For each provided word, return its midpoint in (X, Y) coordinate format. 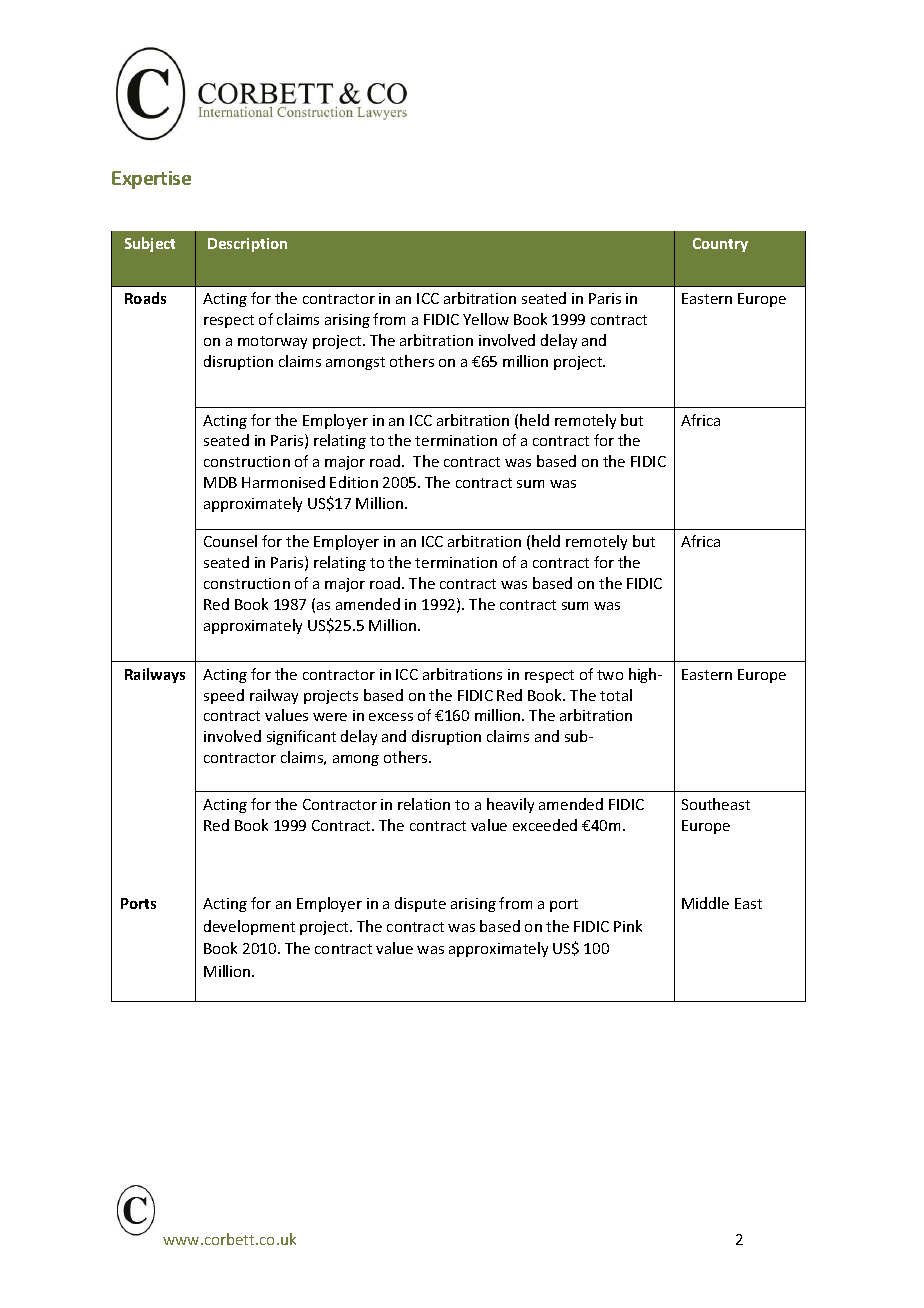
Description (247, 245)
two (610, 675)
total (616, 695)
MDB (220, 482)
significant (301, 737)
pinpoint (234, 927)
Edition (354, 482)
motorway (272, 342)
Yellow (486, 319)
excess (391, 717)
